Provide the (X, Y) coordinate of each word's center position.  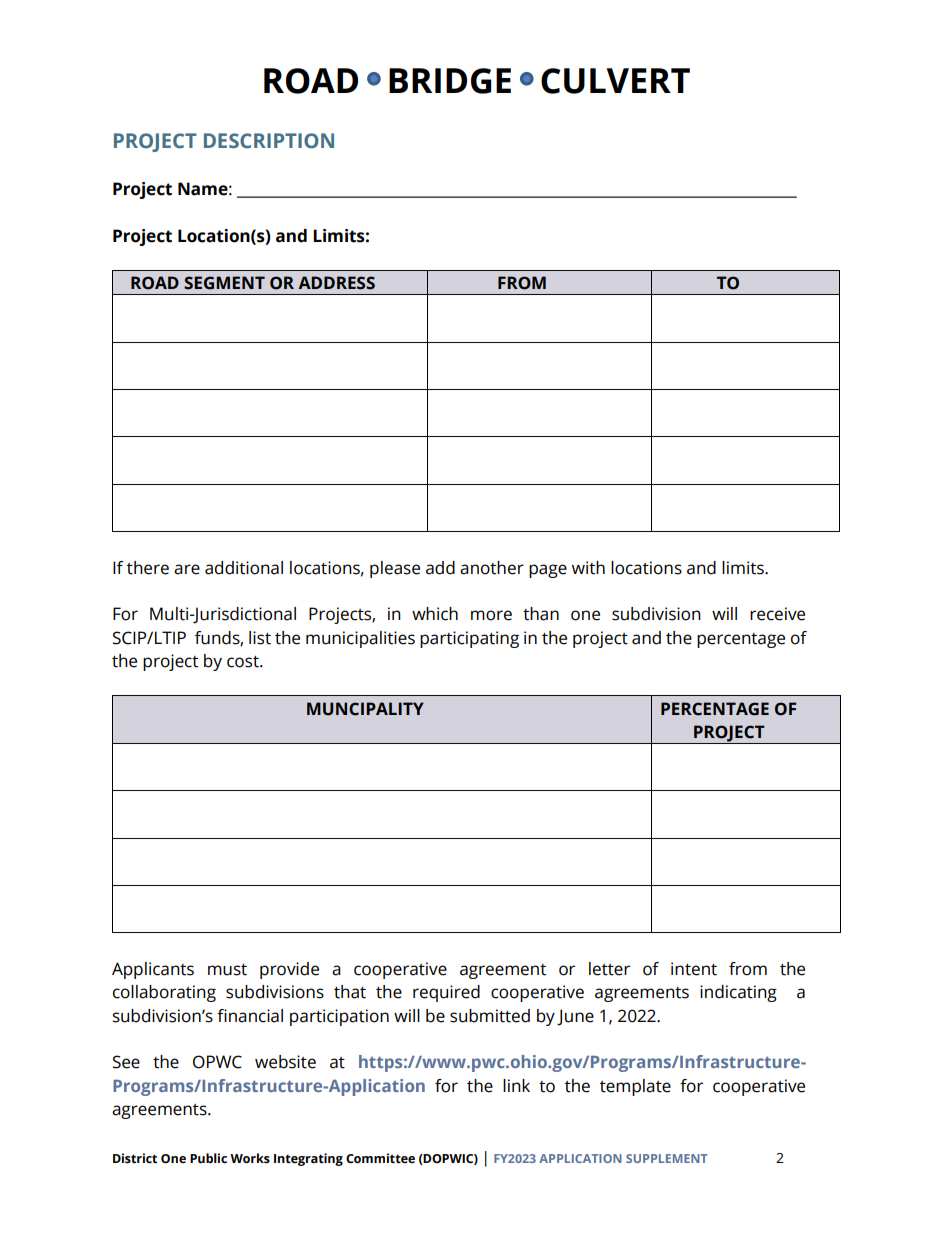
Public (208, 1158)
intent (694, 969)
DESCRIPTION (269, 141)
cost (244, 662)
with (588, 568)
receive (777, 614)
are (187, 569)
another (492, 568)
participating (469, 639)
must (227, 970)
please (395, 569)
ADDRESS (336, 283)
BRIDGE (450, 81)
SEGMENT (224, 283)
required (446, 993)
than (541, 614)
